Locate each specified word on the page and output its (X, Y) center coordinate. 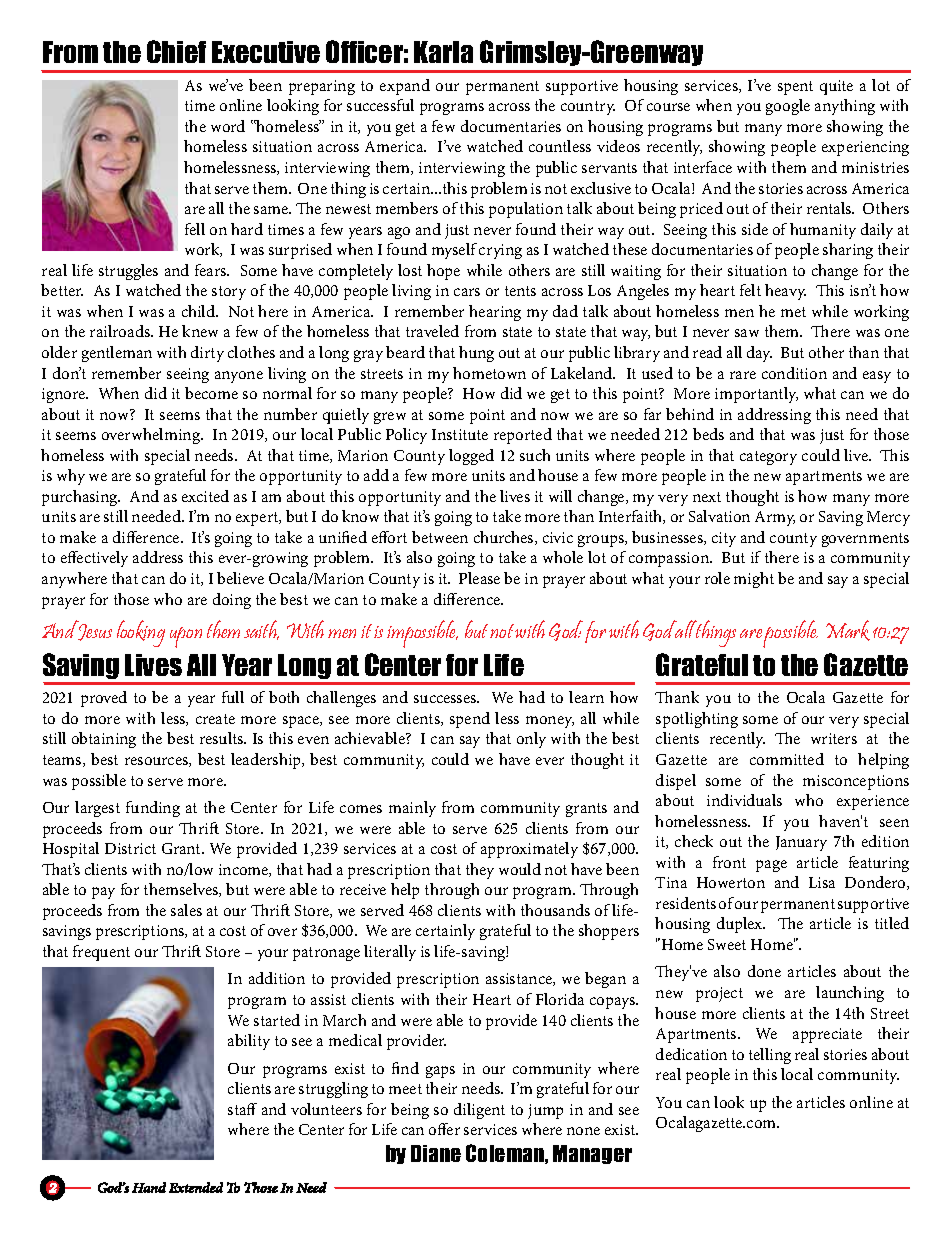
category (768, 458)
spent (795, 88)
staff (242, 1109)
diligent (479, 1111)
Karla (443, 52)
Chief (176, 51)
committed (787, 759)
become (211, 393)
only (531, 740)
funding (153, 809)
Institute (460, 434)
